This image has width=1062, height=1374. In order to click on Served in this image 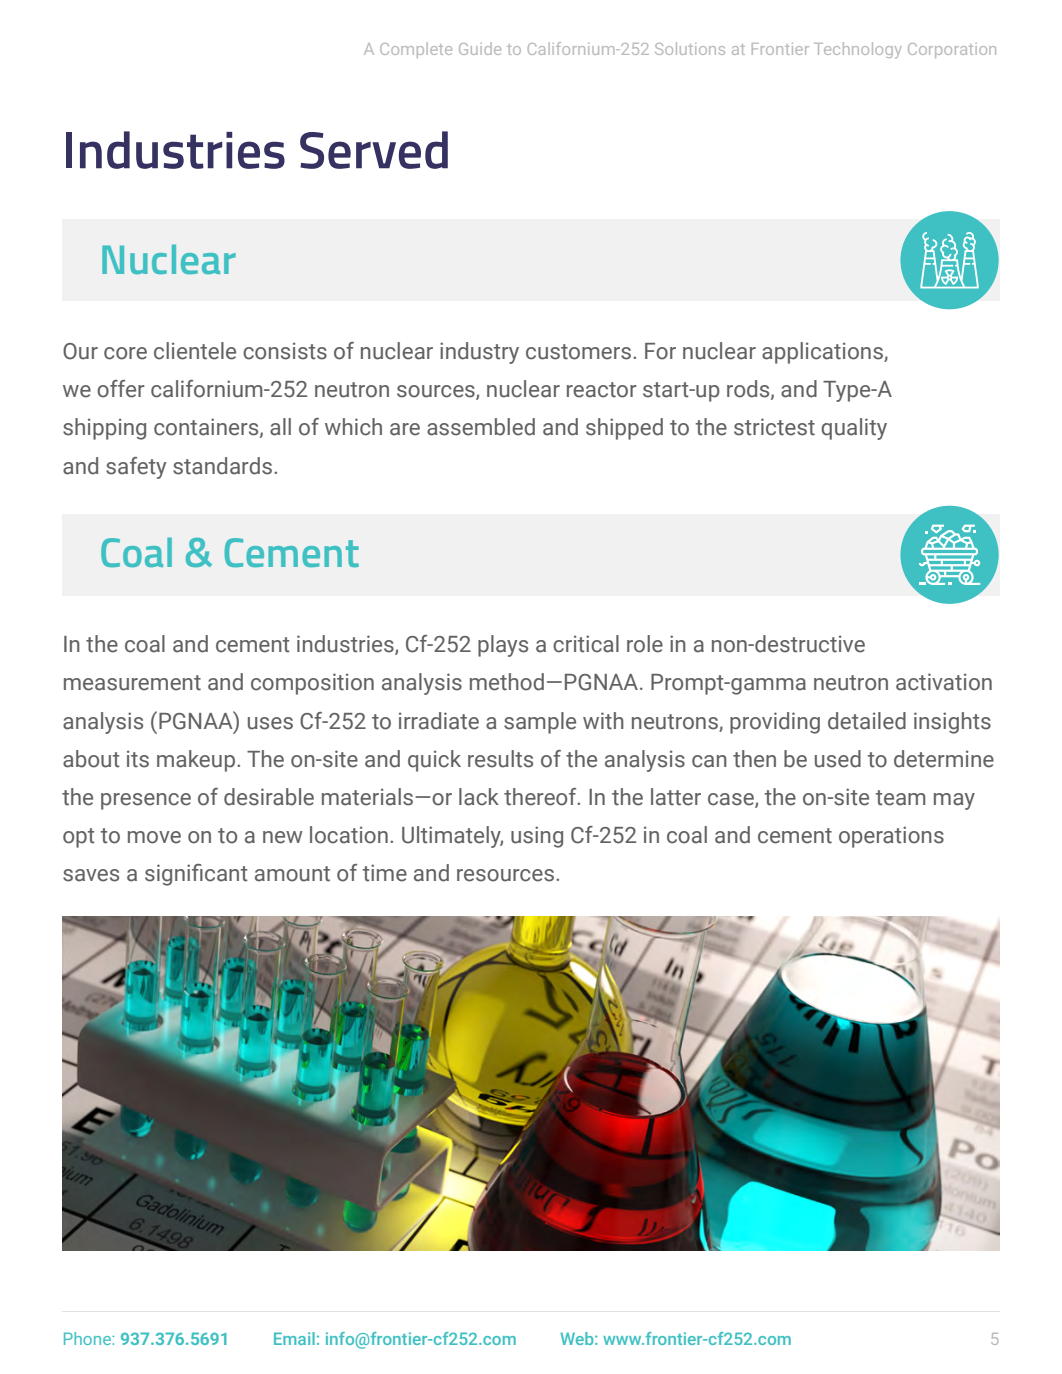, I will do `click(374, 150)`.
